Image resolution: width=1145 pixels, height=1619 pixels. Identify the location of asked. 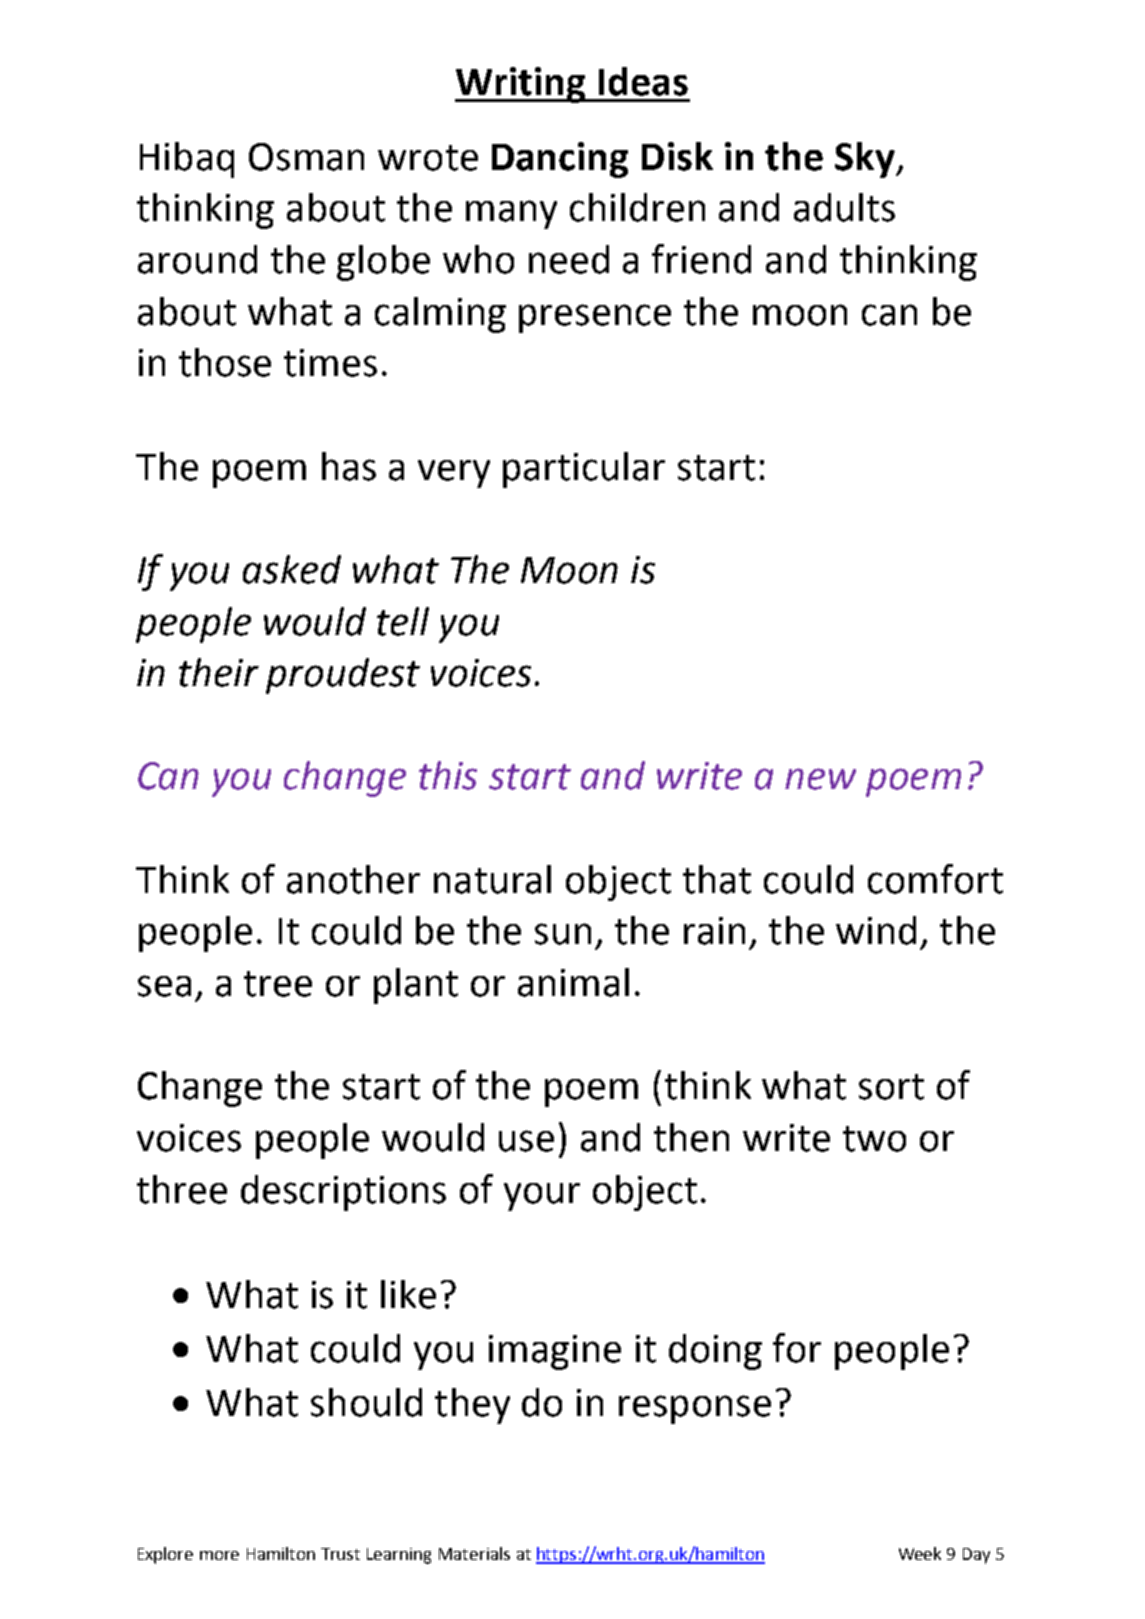
(292, 569).
